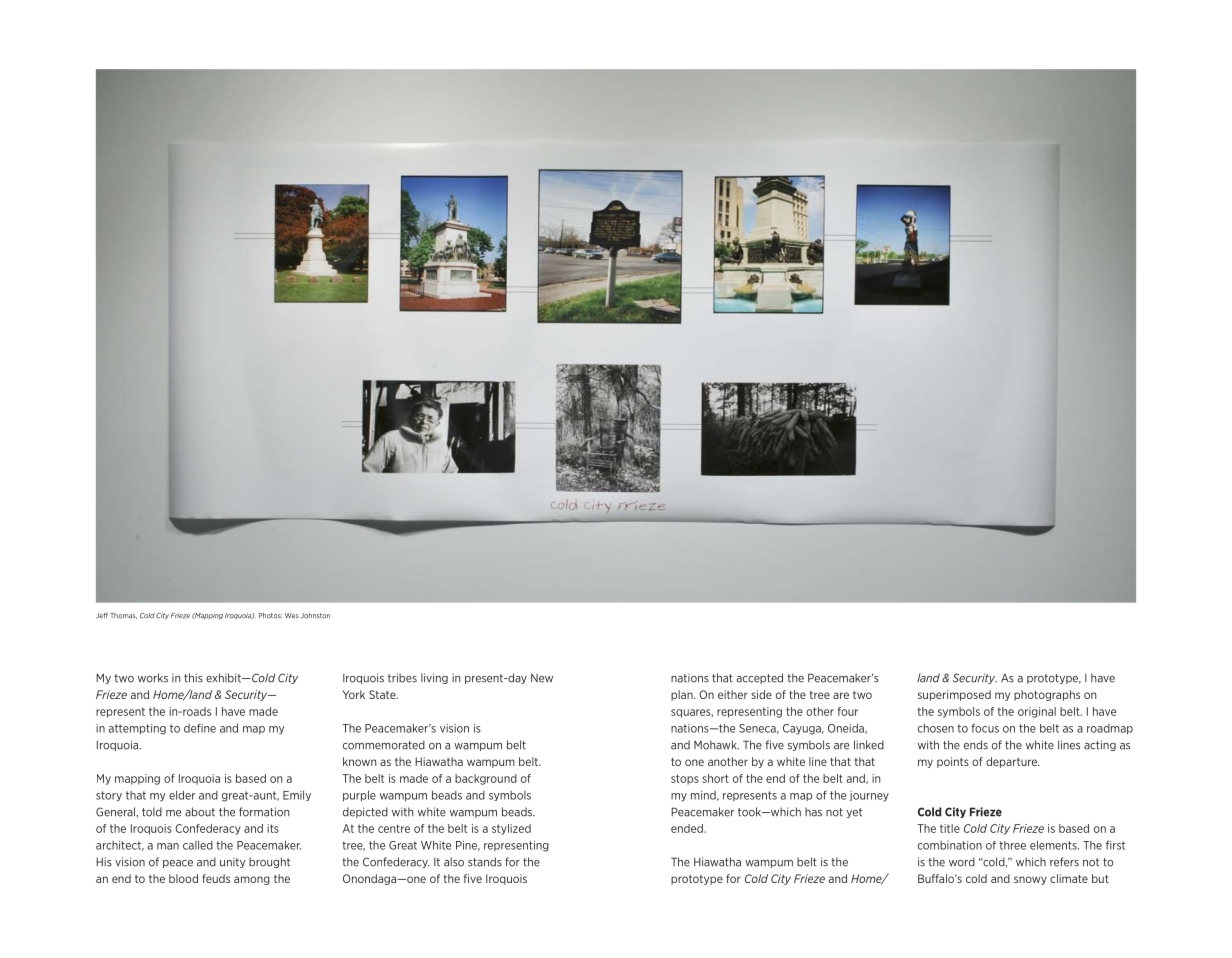 Image resolution: width=1232 pixels, height=958 pixels. Describe the element at coordinates (716, 745) in the screenshot. I see `Mohawk` at that location.
